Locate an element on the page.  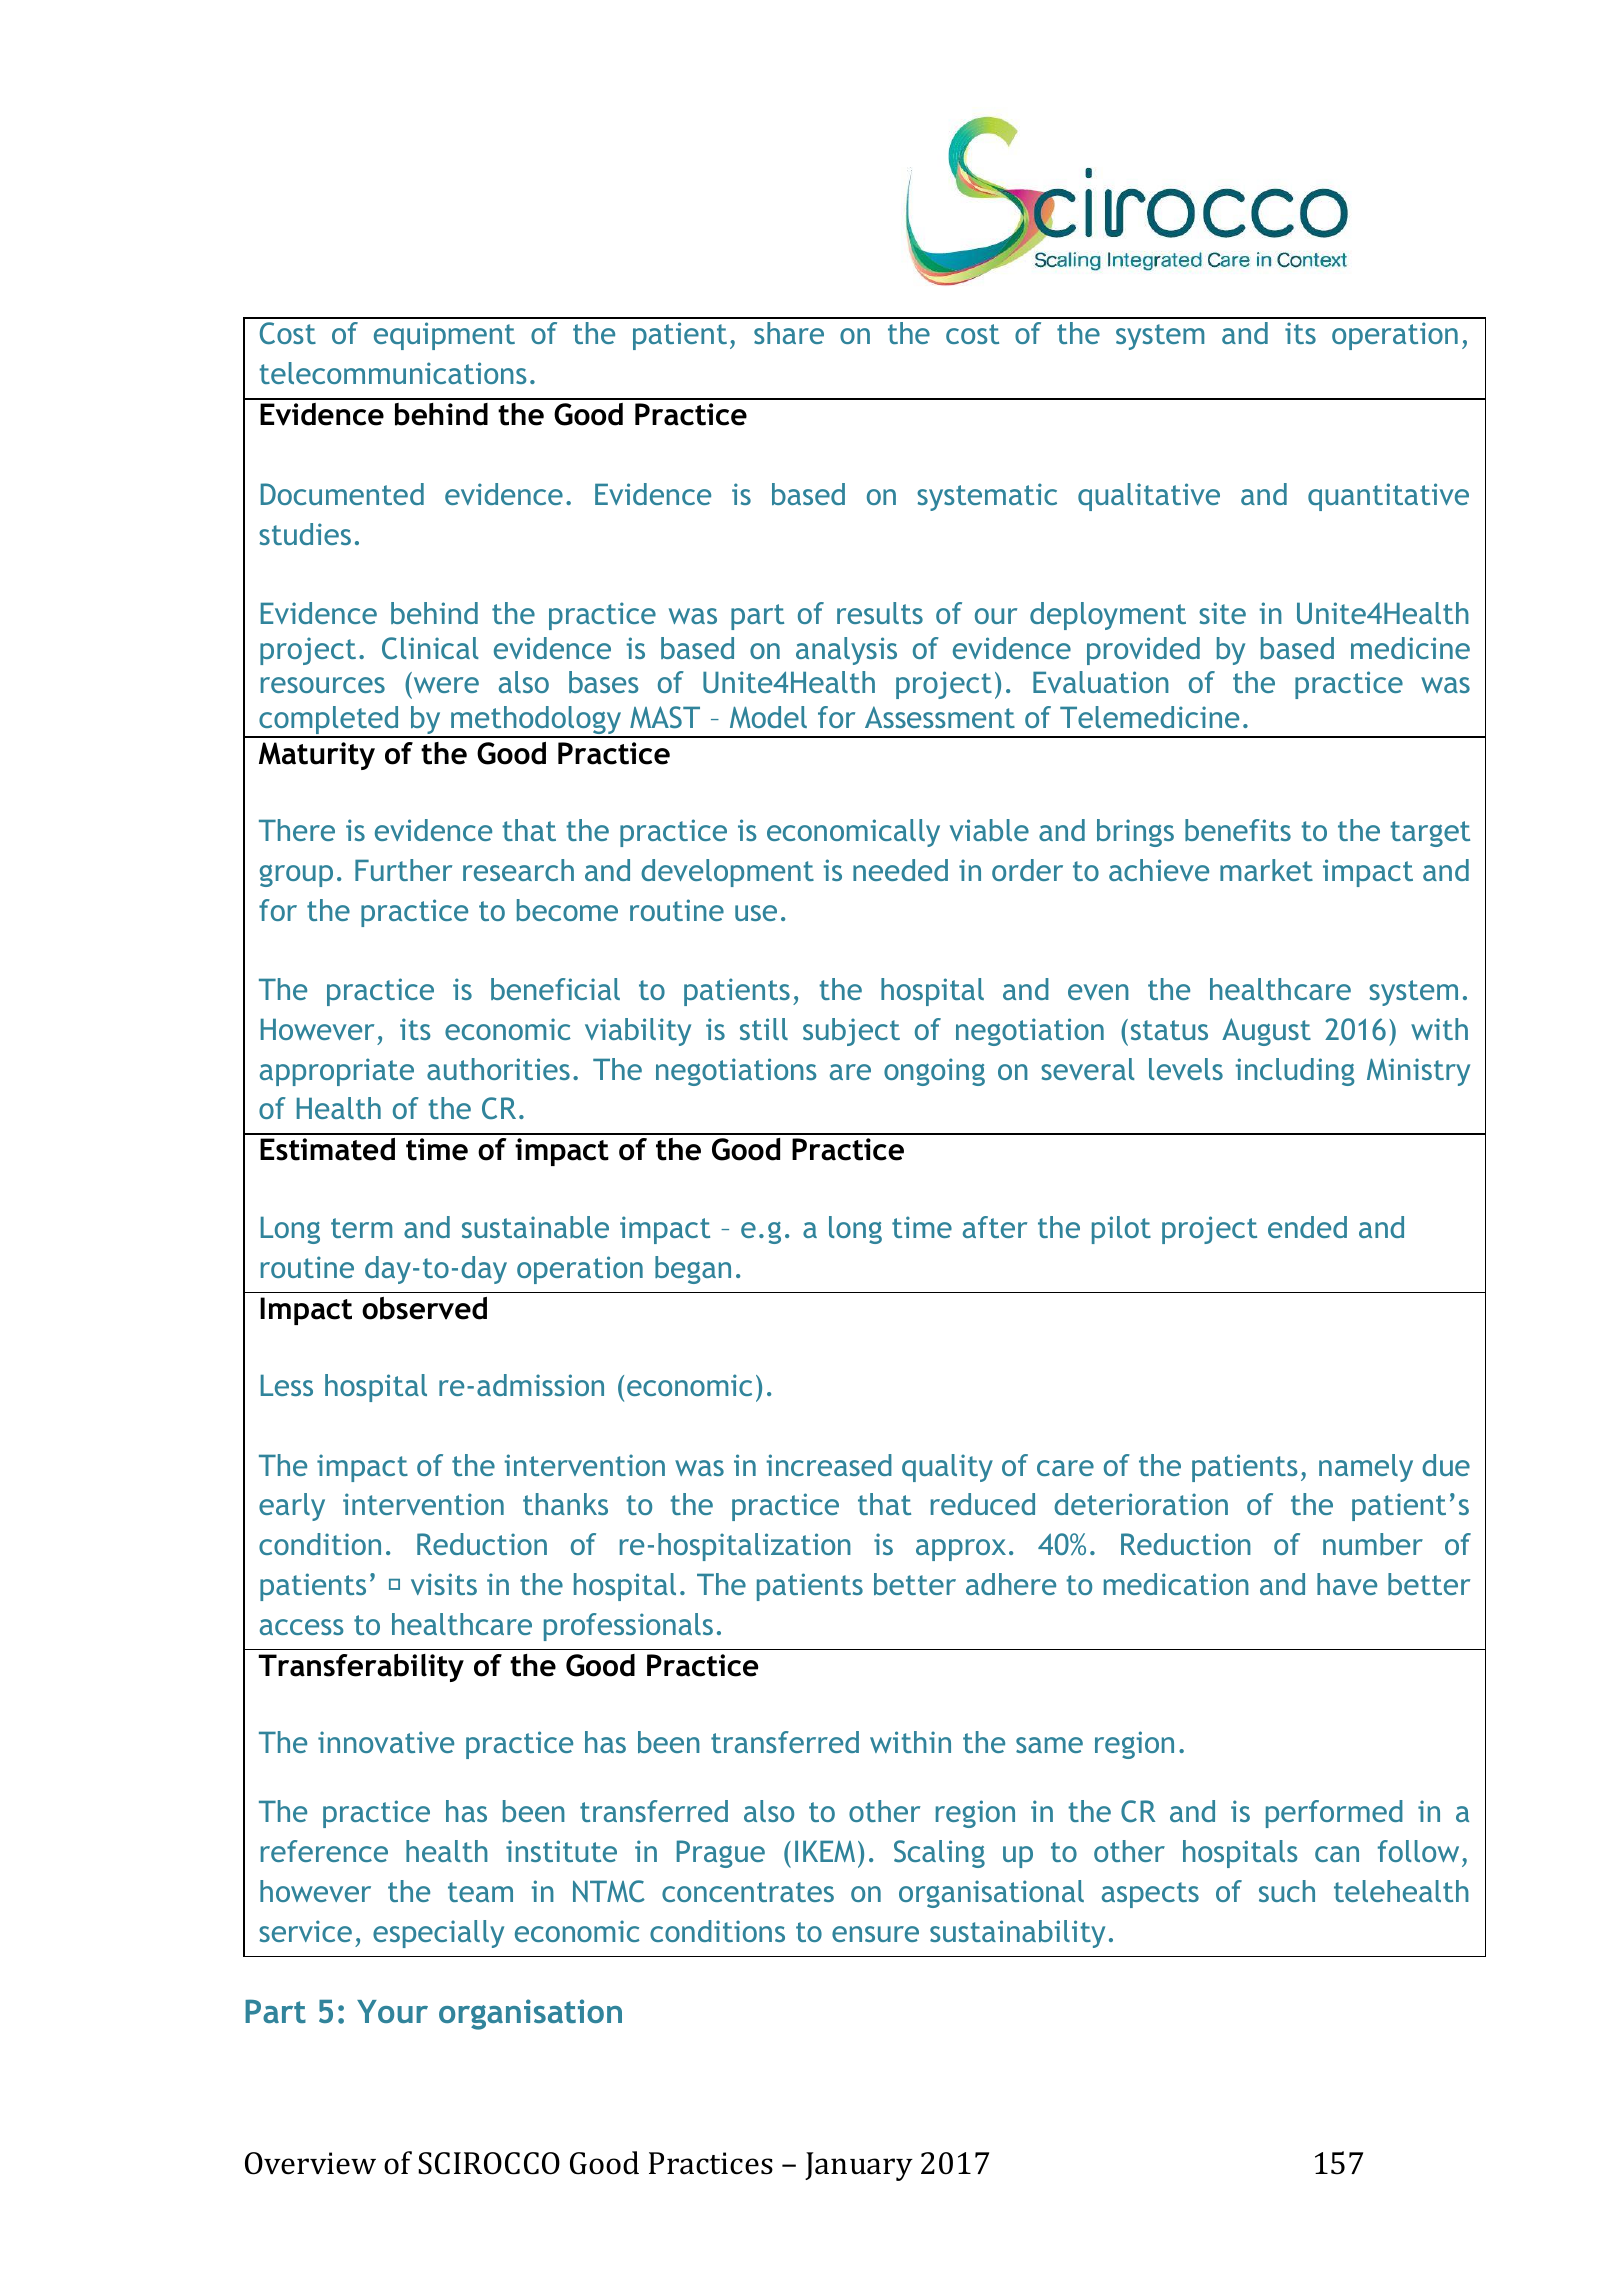
after is located at coordinates (995, 1227).
